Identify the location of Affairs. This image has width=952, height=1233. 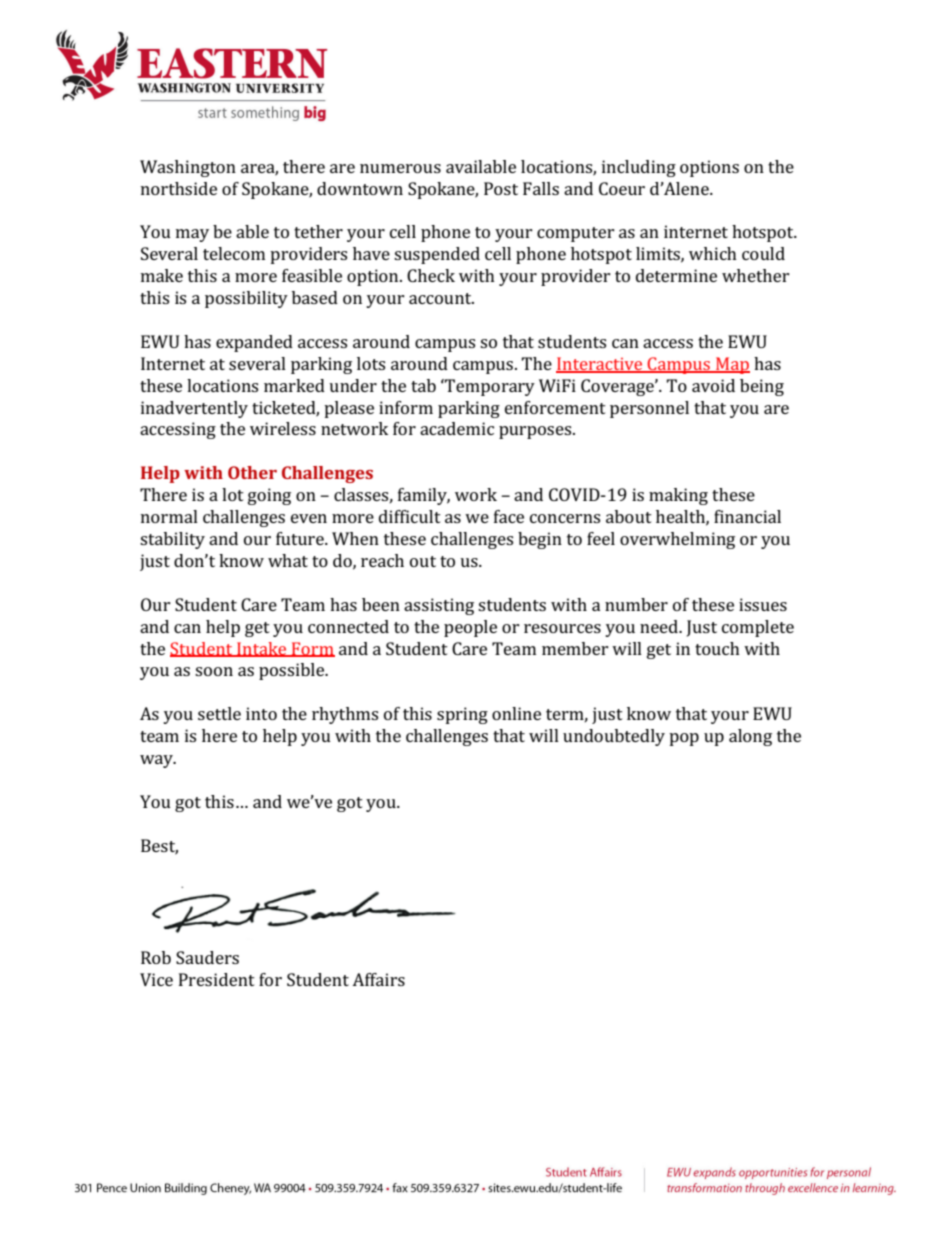
(378, 979).
